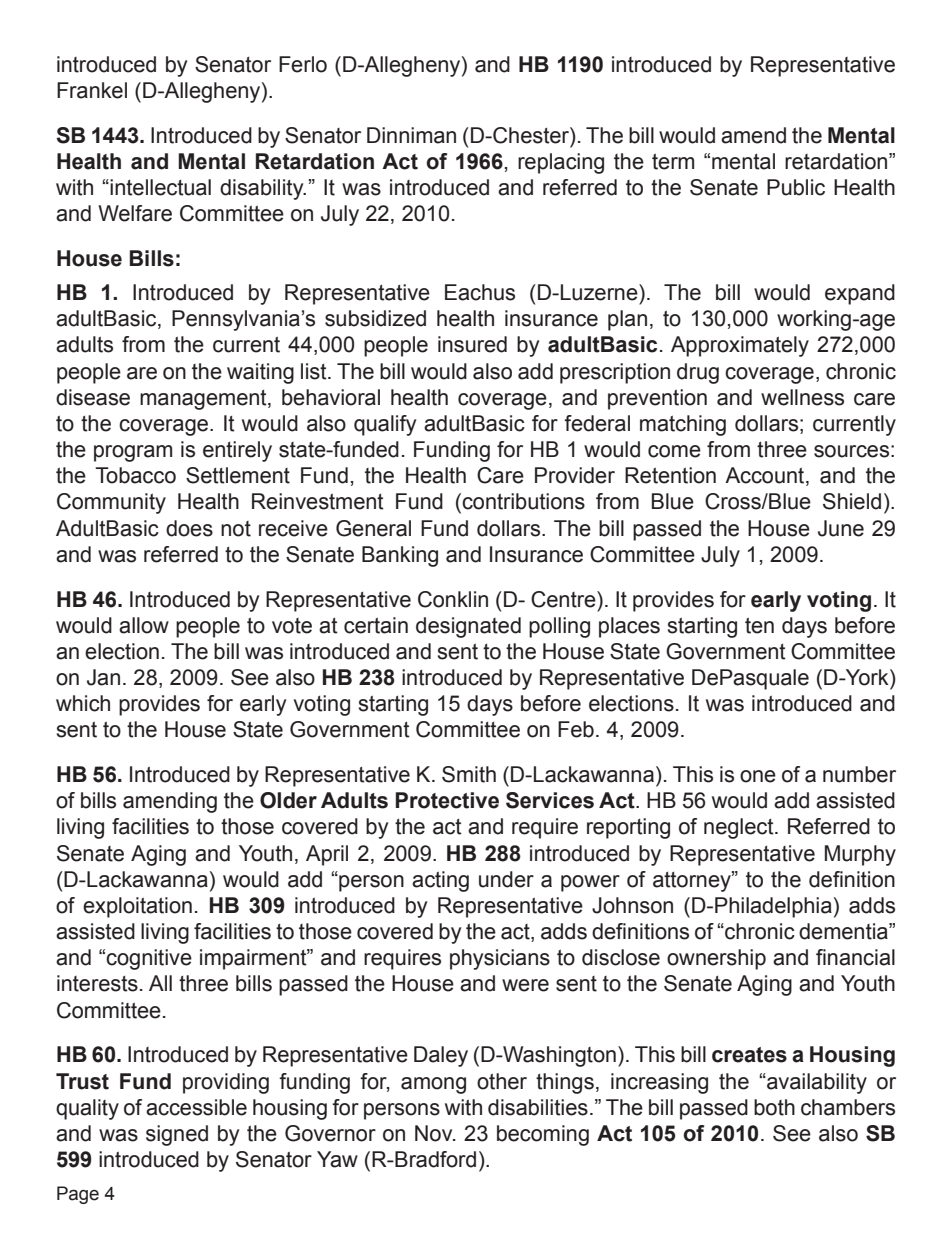 This image has height=1233, width=952. I want to click on designated, so click(468, 627).
